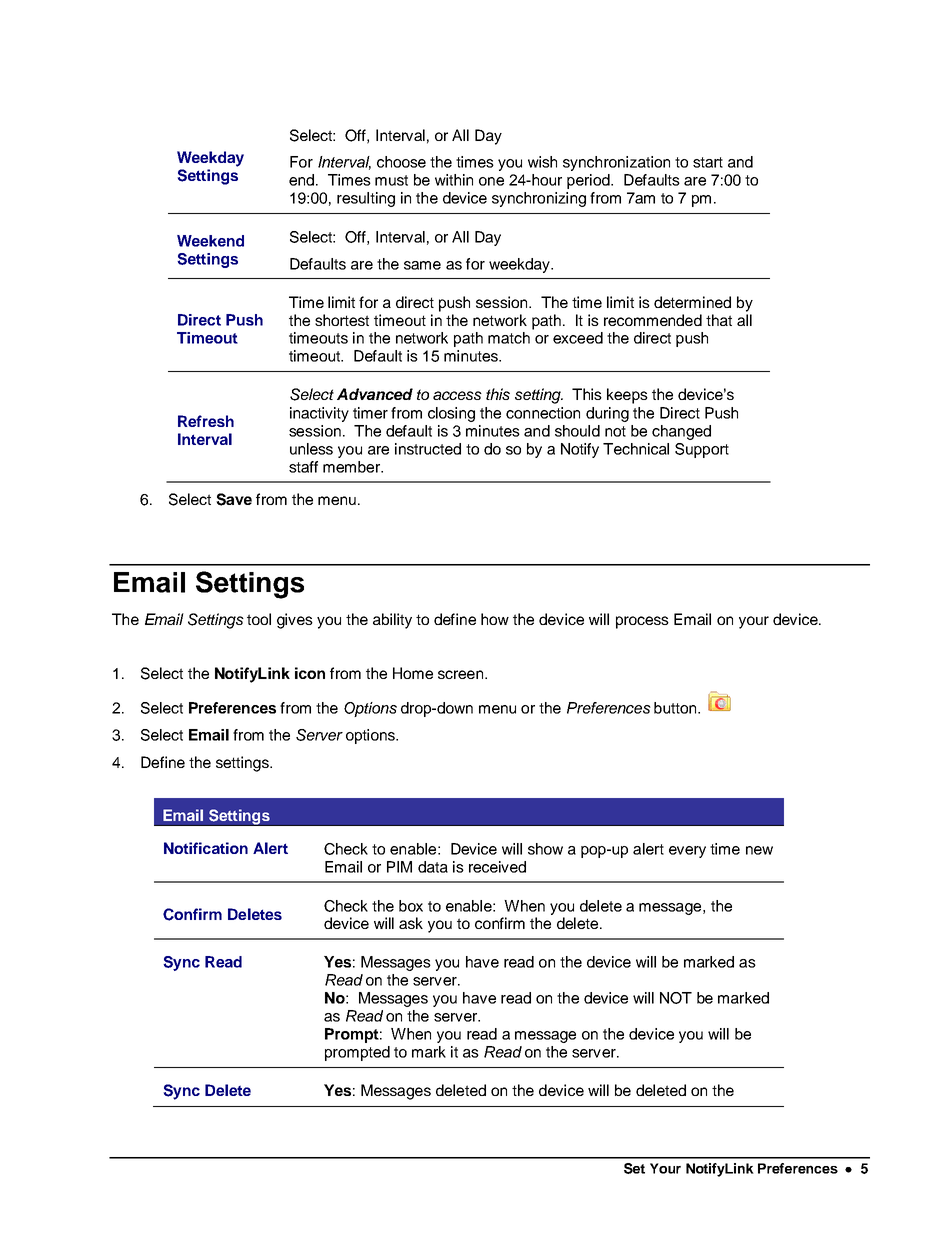  I want to click on resulting, so click(366, 199).
